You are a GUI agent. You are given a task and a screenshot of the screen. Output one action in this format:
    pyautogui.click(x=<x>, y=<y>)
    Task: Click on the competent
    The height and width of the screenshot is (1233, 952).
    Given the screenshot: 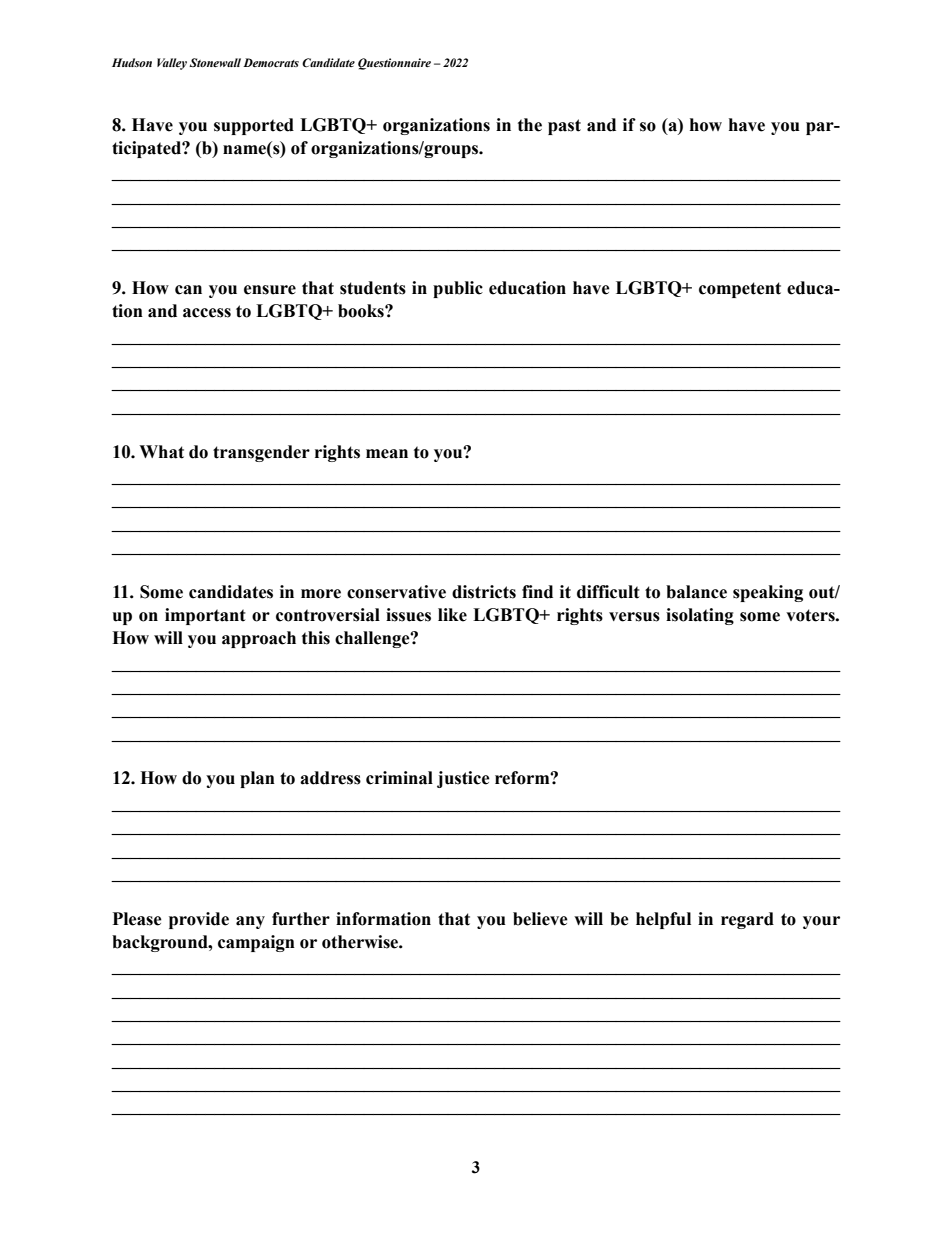 What is the action you would take?
    pyautogui.click(x=740, y=290)
